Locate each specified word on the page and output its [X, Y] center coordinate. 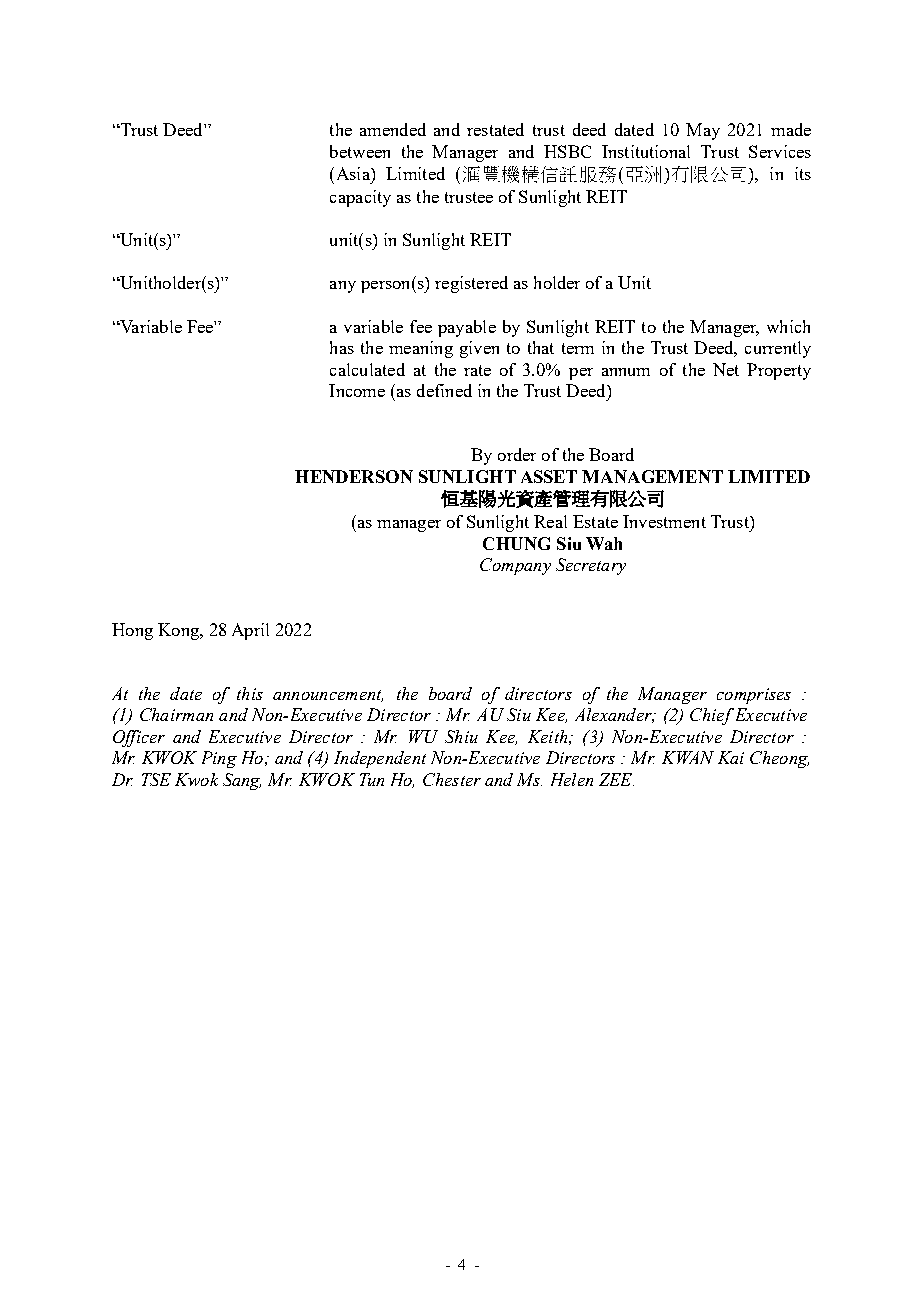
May [703, 131]
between [360, 151]
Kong [179, 631]
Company [515, 566]
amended [393, 129]
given [479, 349]
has [342, 347]
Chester [452, 779]
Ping [219, 759]
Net [726, 369]
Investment [664, 521]
